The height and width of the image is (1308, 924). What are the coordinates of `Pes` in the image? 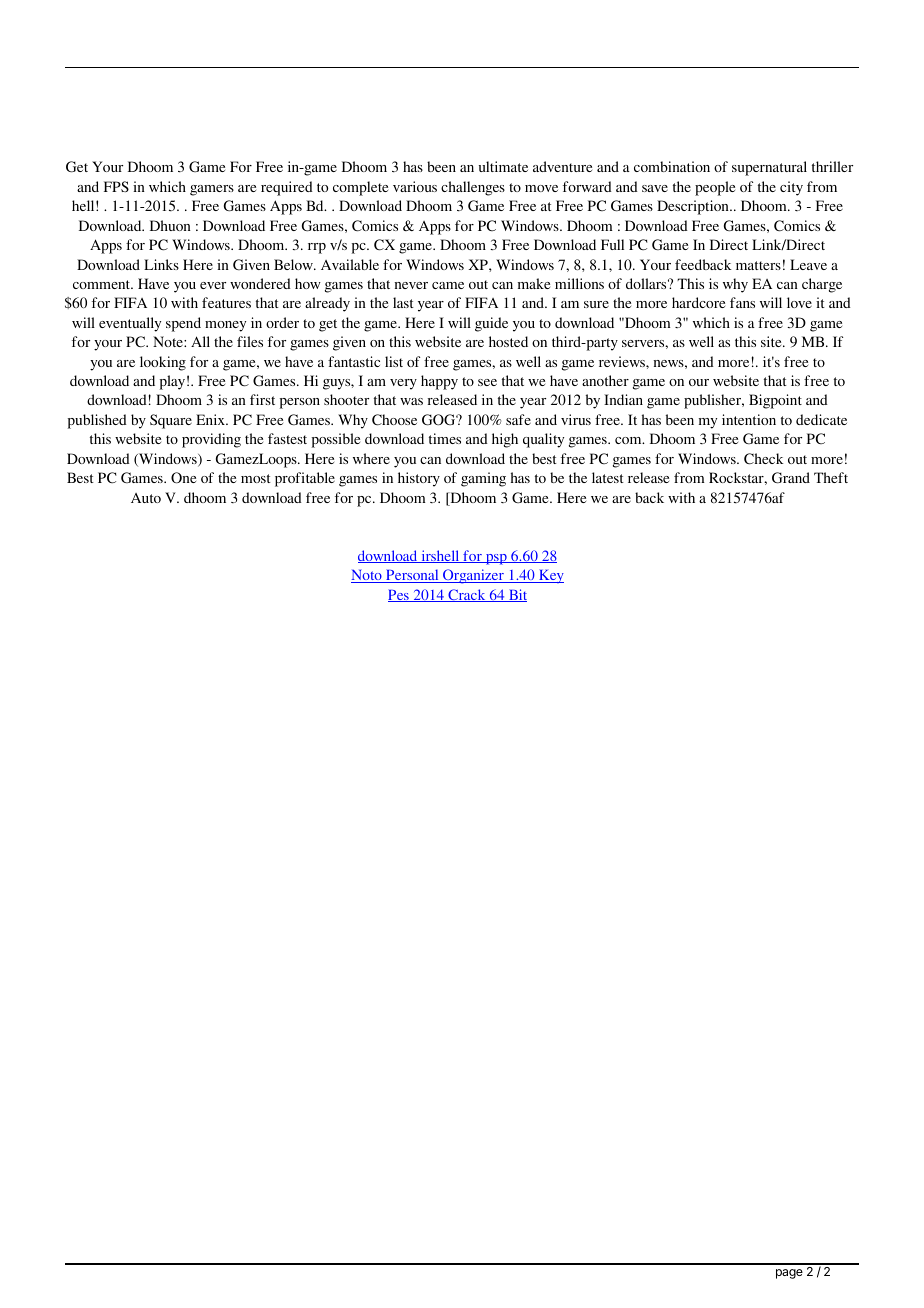 It's located at (399, 596).
